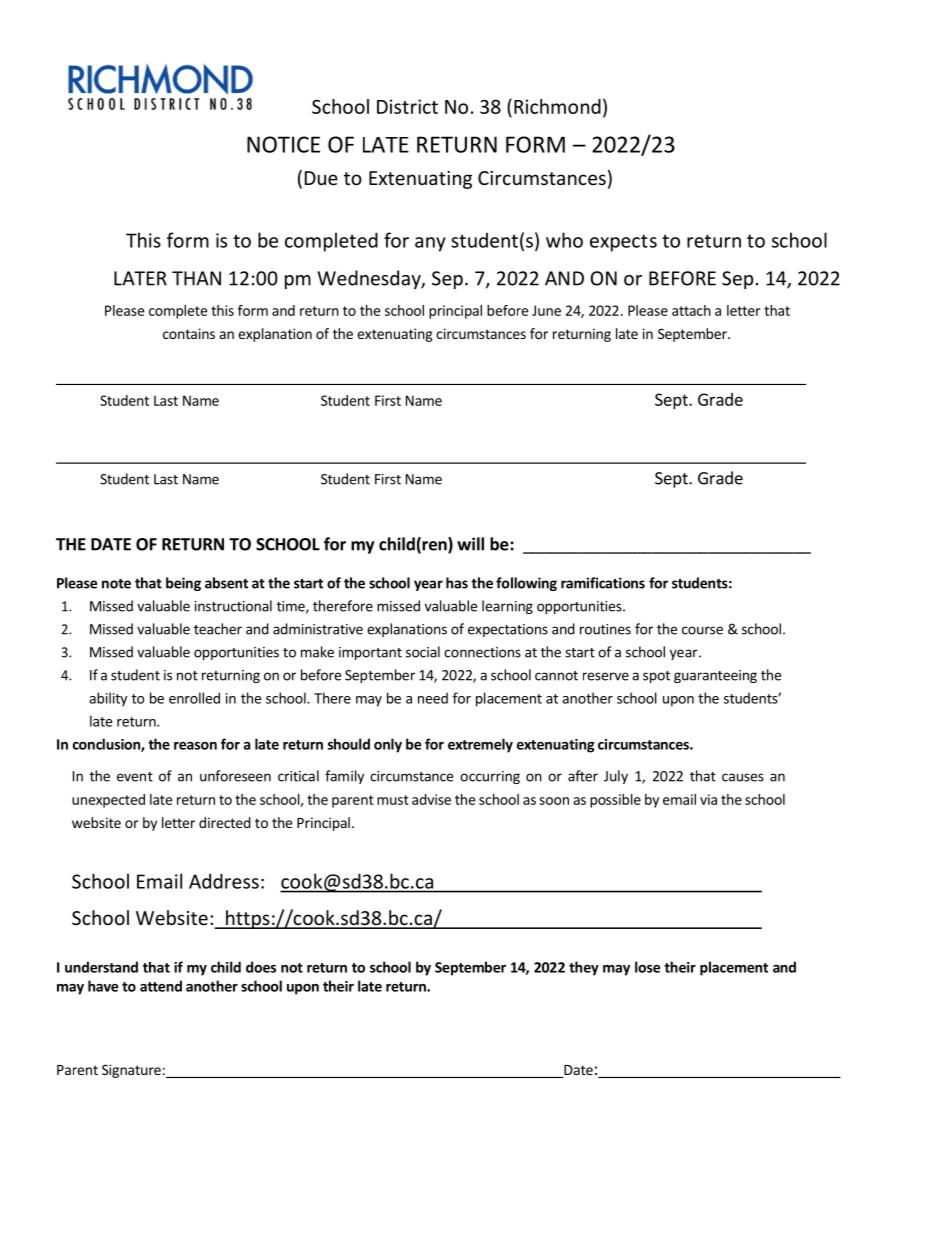  Describe the element at coordinates (131, 1071) in the page. I see `Signature` at that location.
